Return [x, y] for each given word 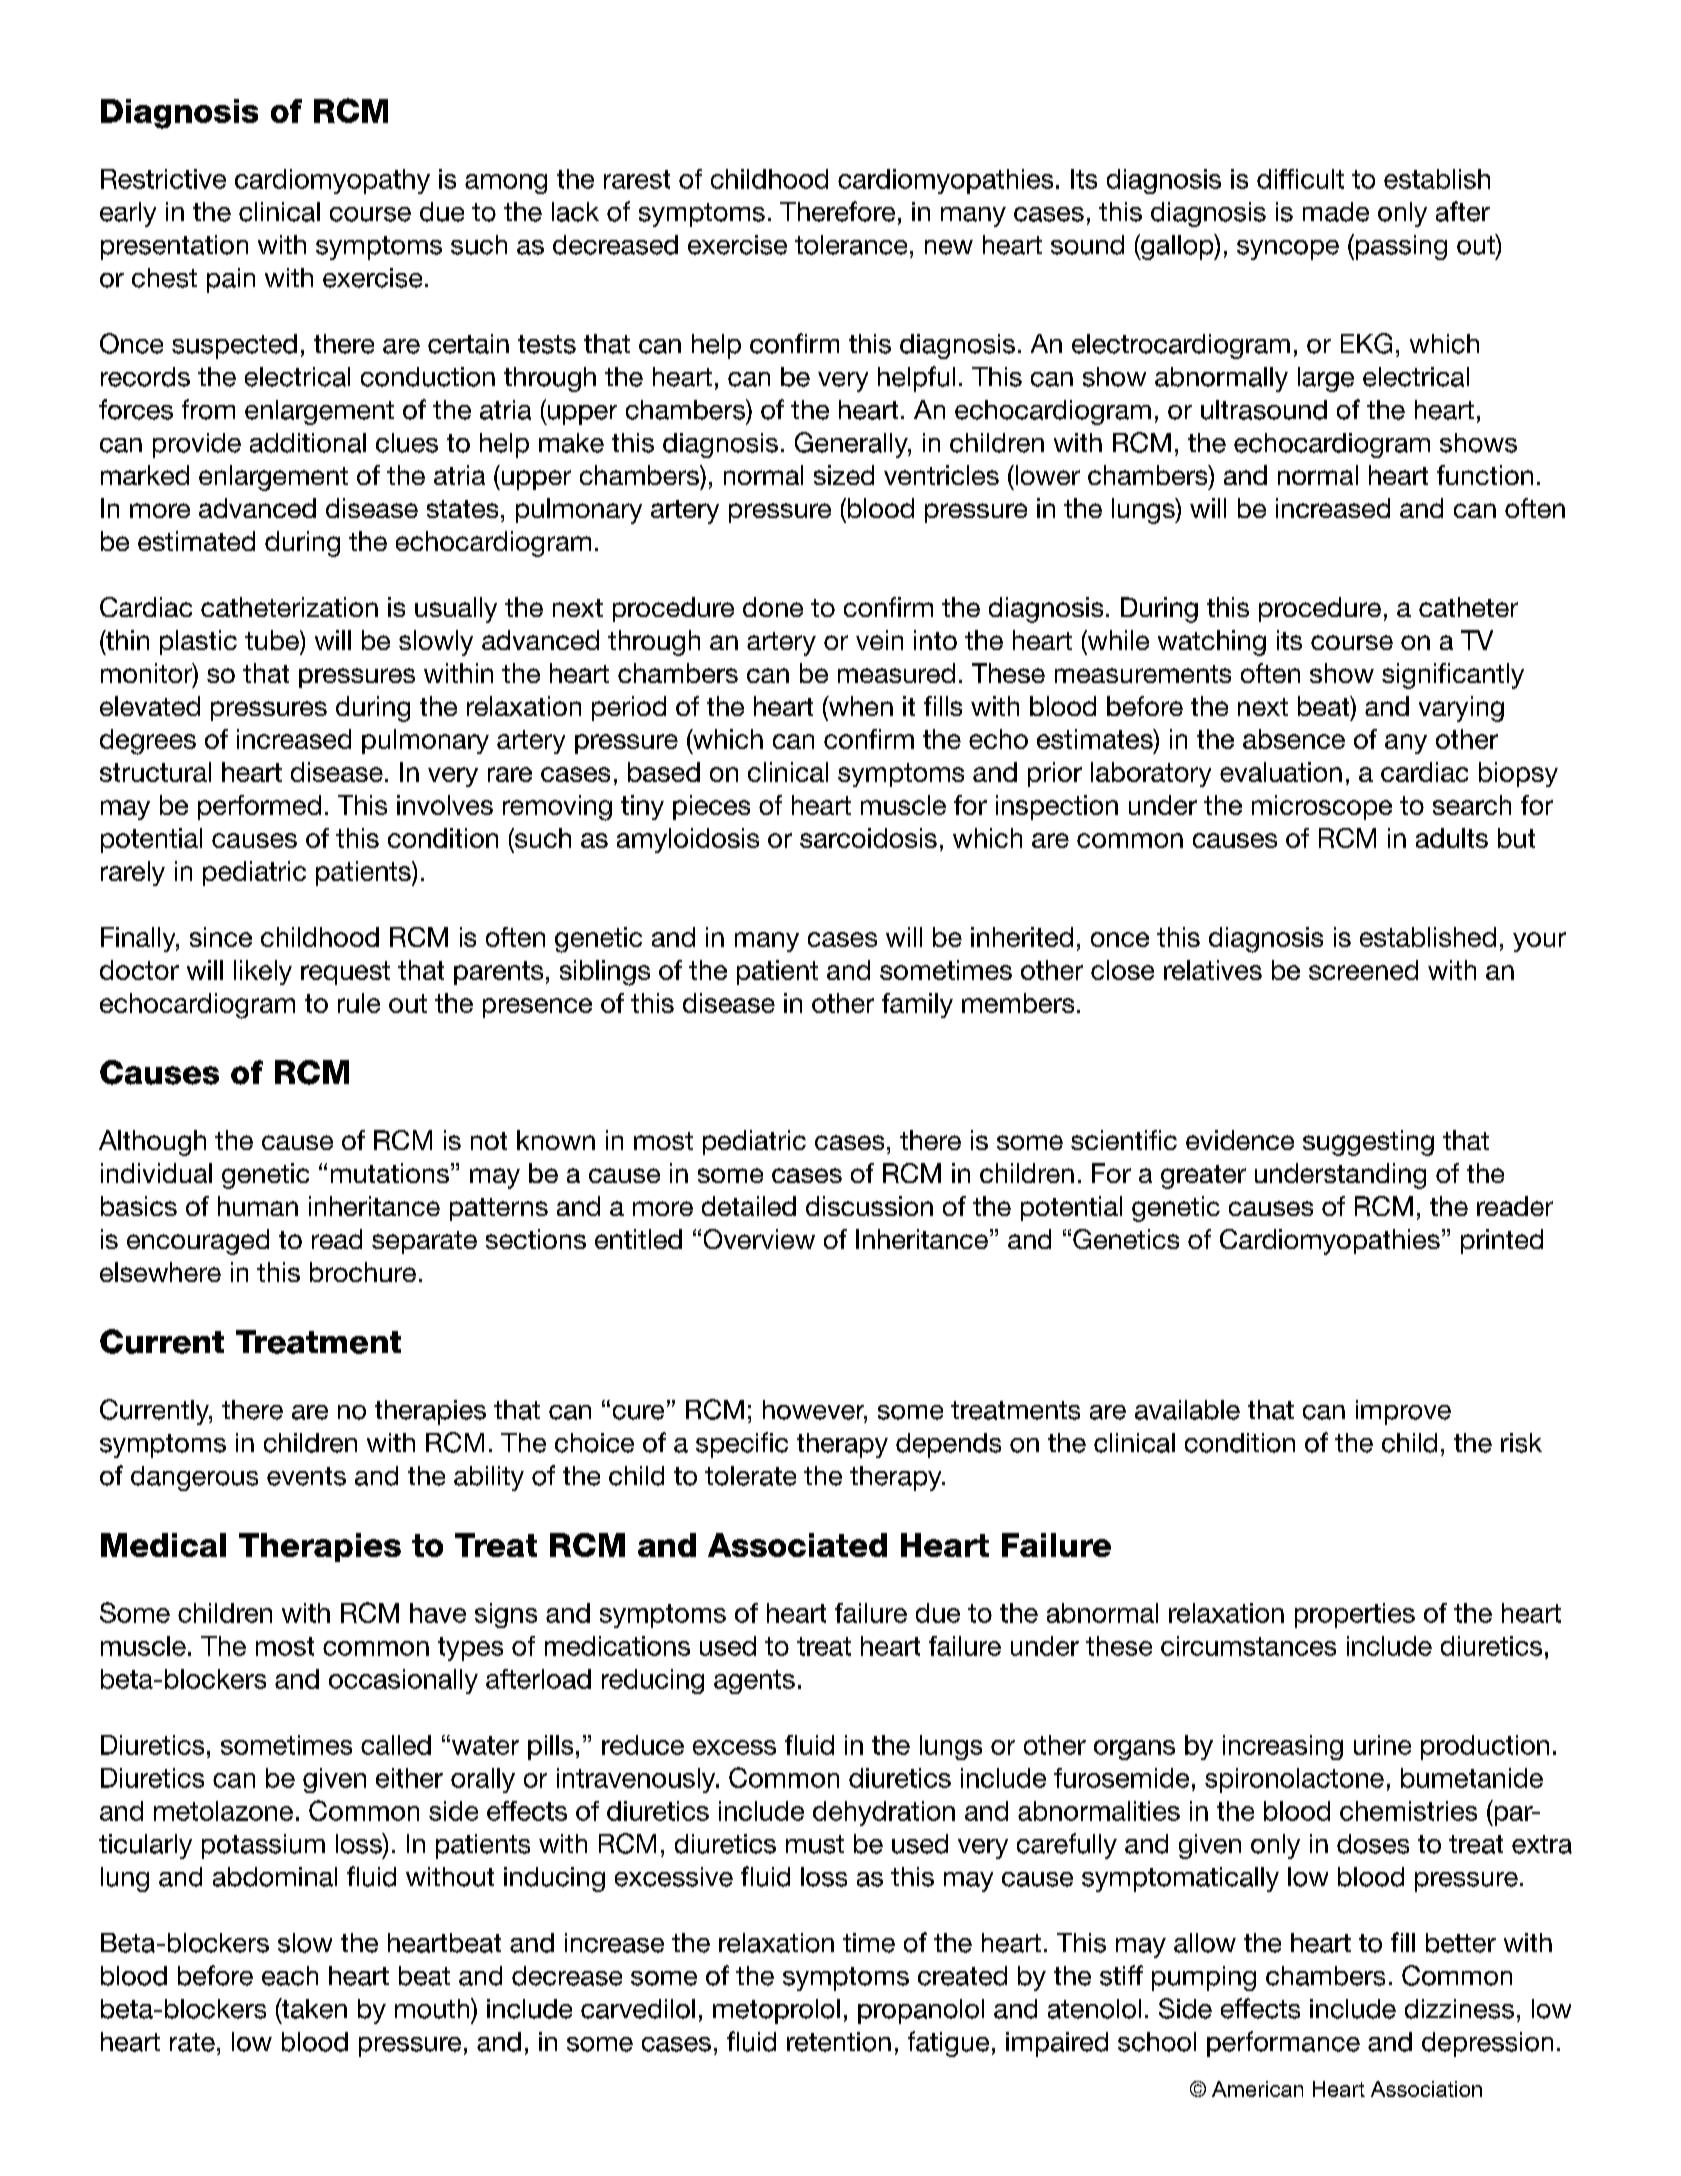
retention [839, 2042]
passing [1400, 247]
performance [1283, 2044]
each [290, 1976]
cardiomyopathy [332, 181]
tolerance [851, 245]
